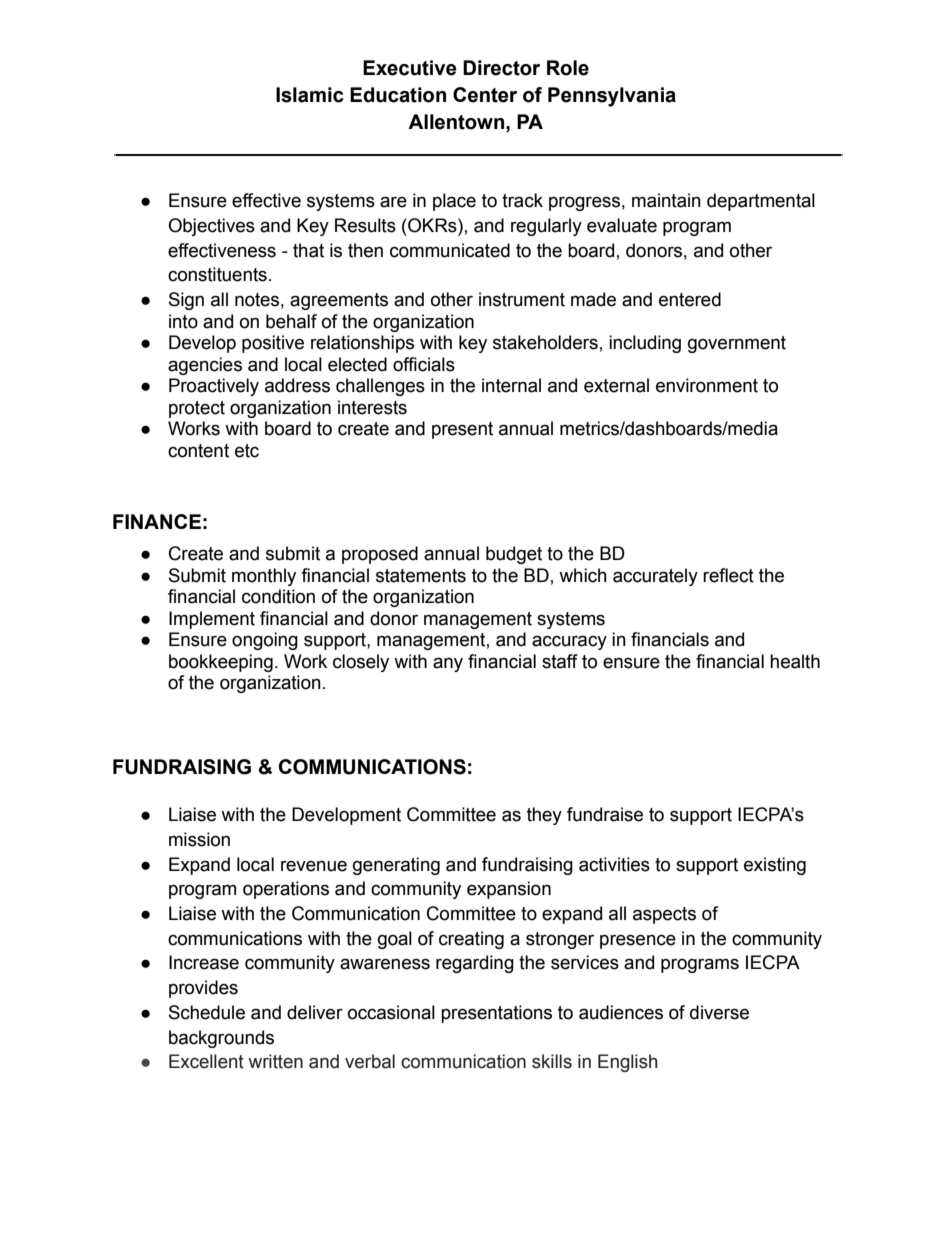  I want to click on environment, so click(707, 385).
